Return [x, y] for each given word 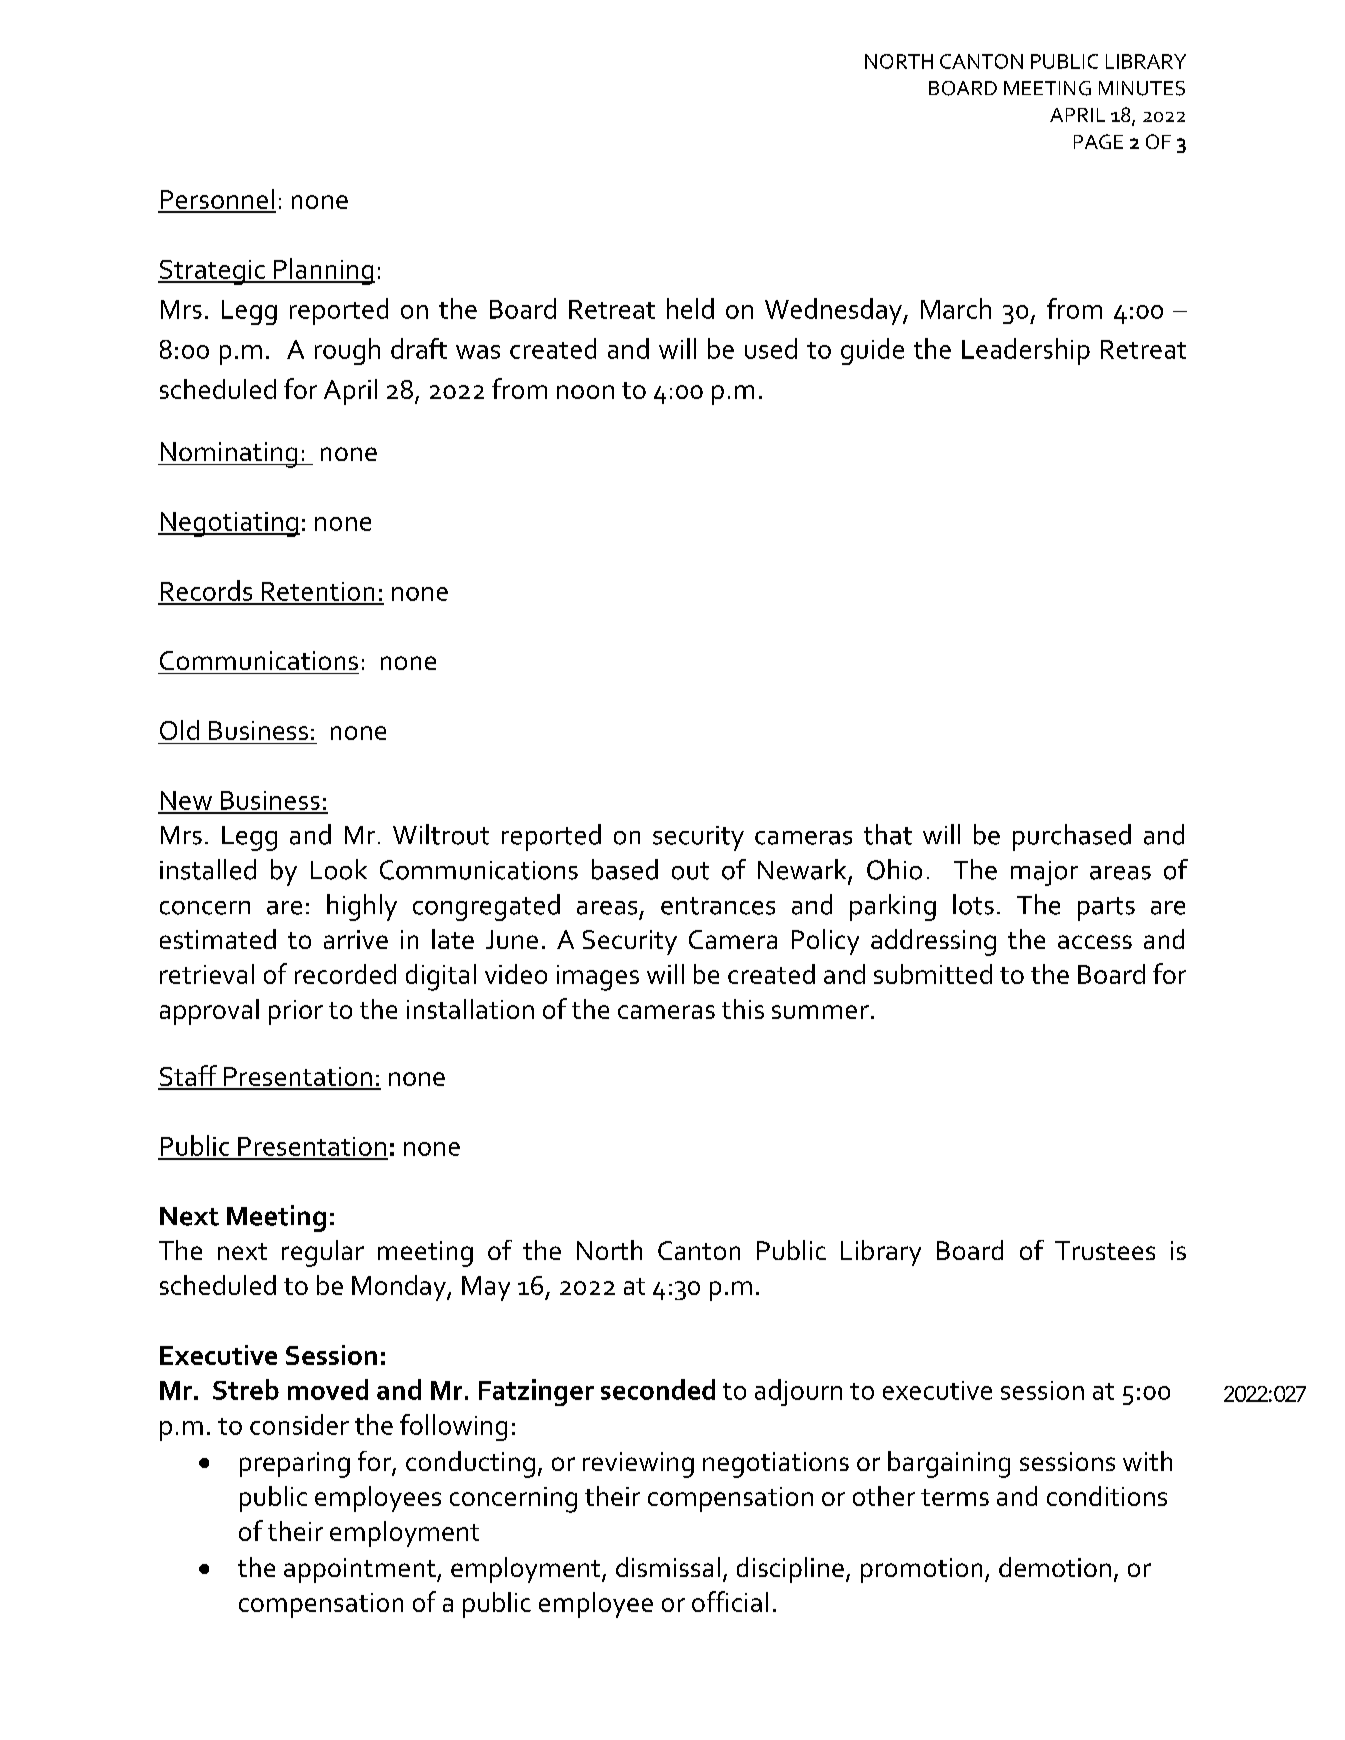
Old [179, 730]
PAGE [1098, 141]
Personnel [217, 200]
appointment [361, 1570]
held [690, 308]
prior [296, 1012]
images [598, 978]
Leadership [1026, 351]
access [1095, 942]
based [625, 869]
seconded [658, 1389]
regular [323, 1253]
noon [585, 392]
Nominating [229, 455]
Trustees [1105, 1250]
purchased [1072, 837]
